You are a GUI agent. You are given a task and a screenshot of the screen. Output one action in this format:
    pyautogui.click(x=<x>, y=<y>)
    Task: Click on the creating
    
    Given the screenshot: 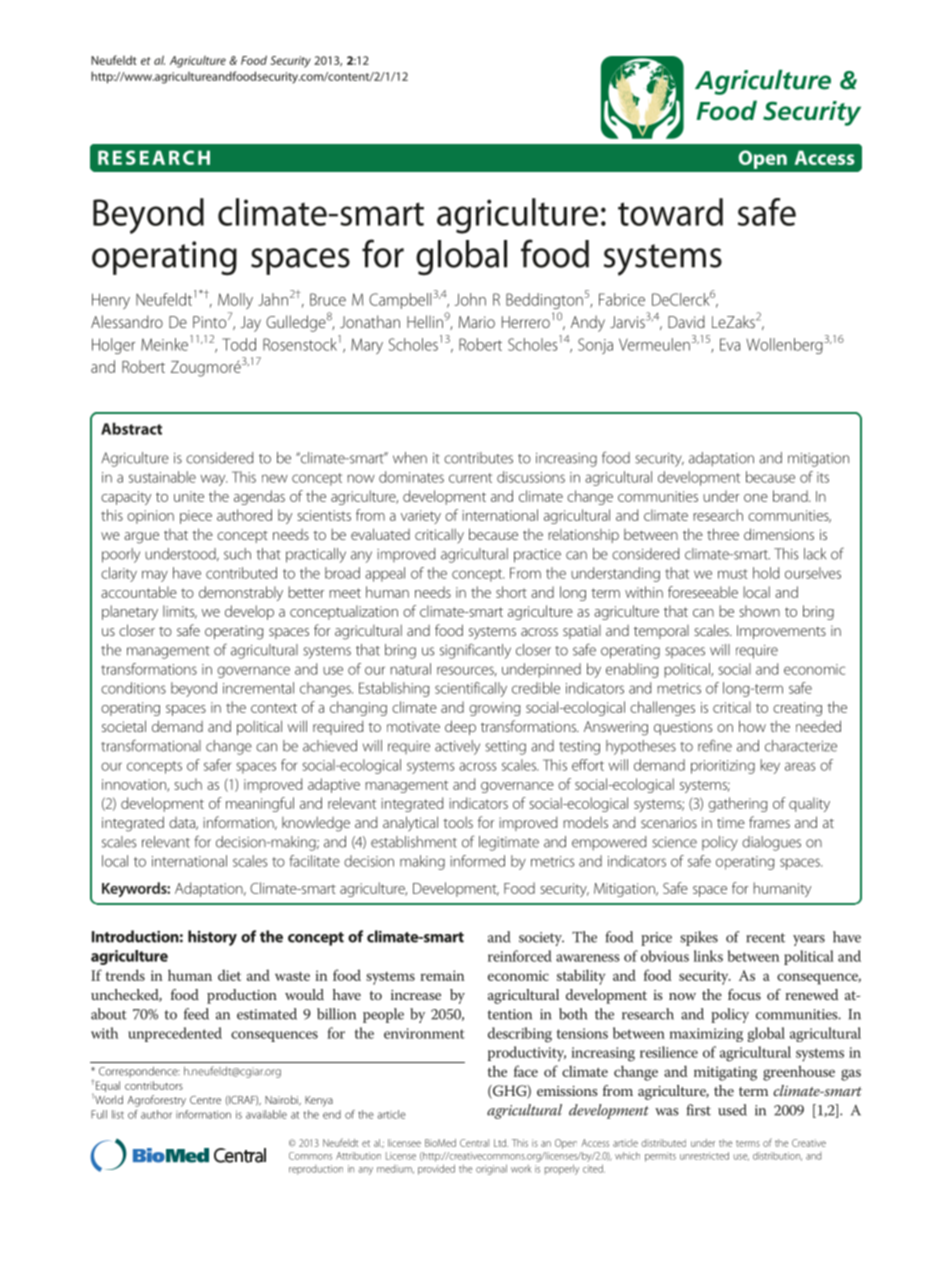 What is the action you would take?
    pyautogui.click(x=797, y=709)
